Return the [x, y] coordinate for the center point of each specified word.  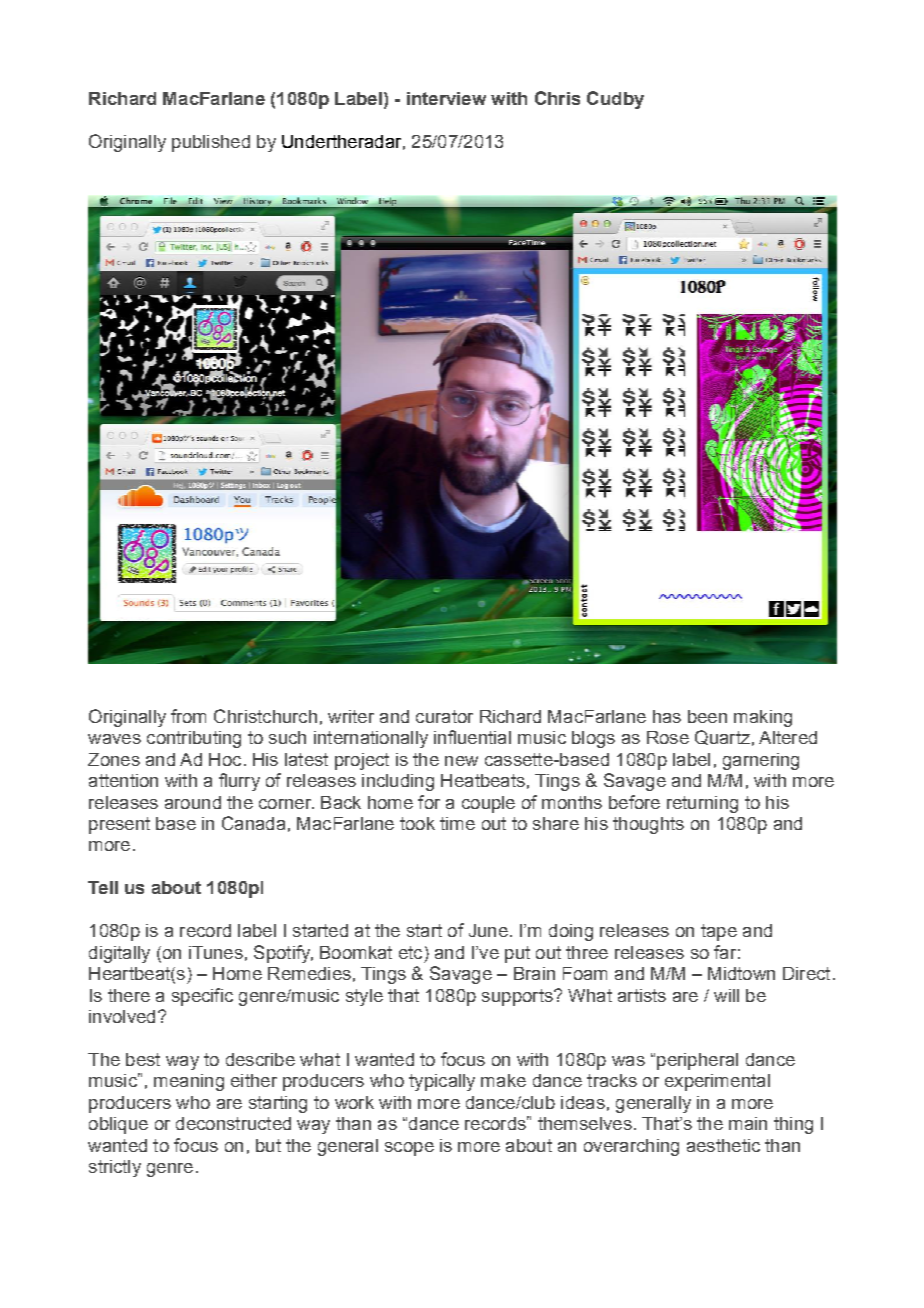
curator [444, 716]
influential [472, 737]
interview [446, 98]
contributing [194, 739]
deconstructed [233, 1123]
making [763, 718]
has [667, 716]
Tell [103, 887]
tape [719, 932]
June [488, 930]
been [707, 716]
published [211, 143]
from [188, 716]
